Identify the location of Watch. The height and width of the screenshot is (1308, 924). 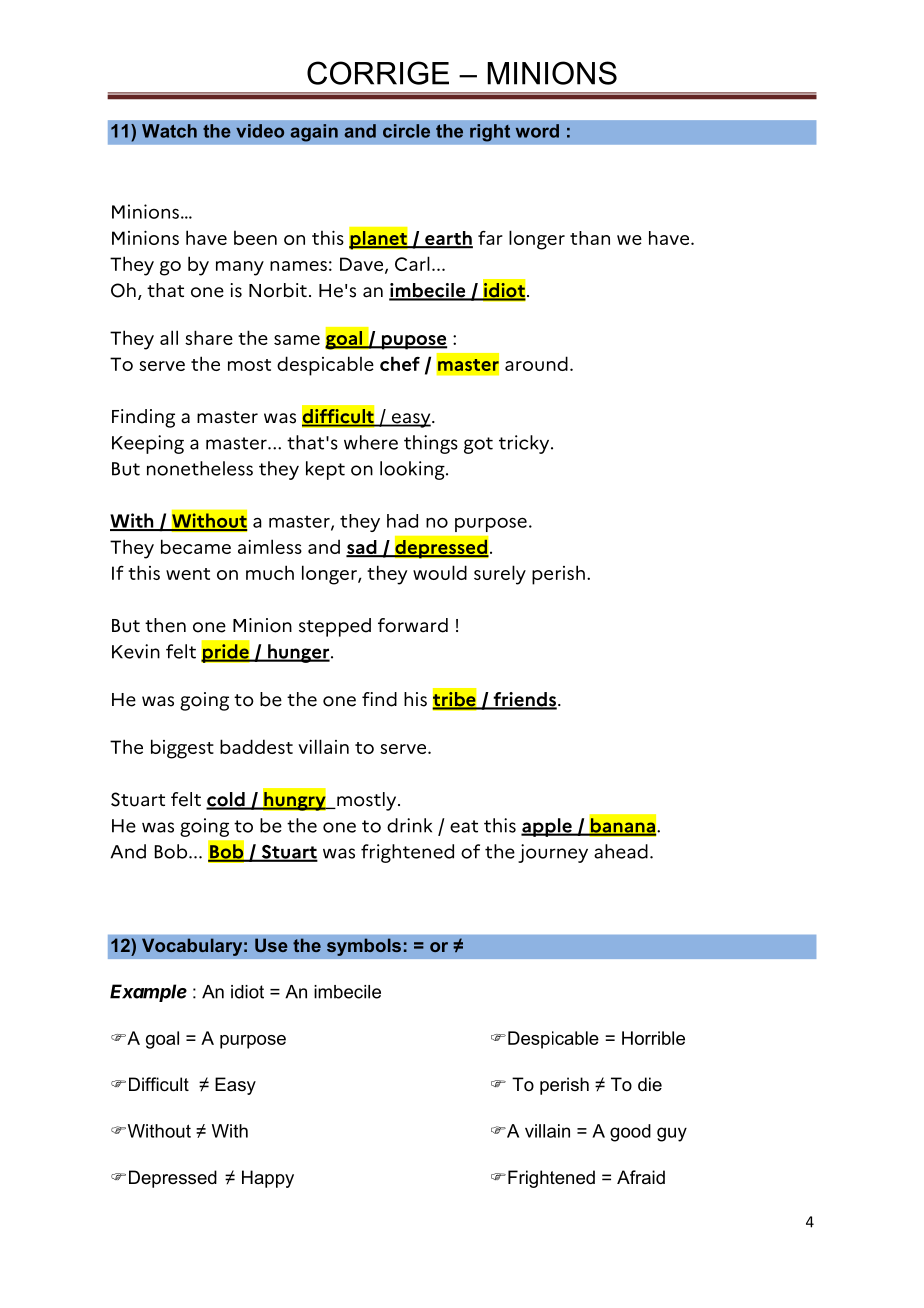
(169, 131).
